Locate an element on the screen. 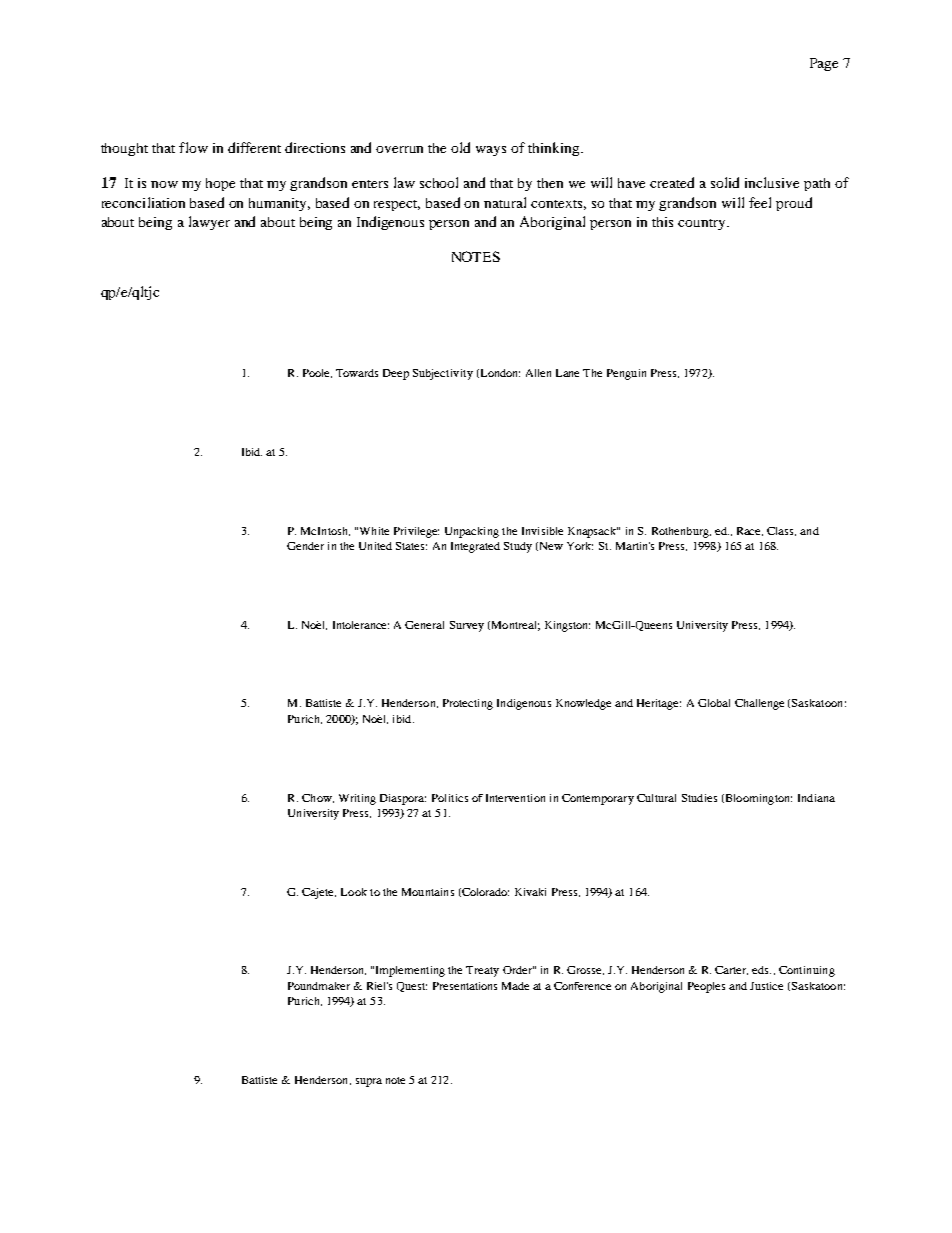  Poole is located at coordinates (317, 373).
